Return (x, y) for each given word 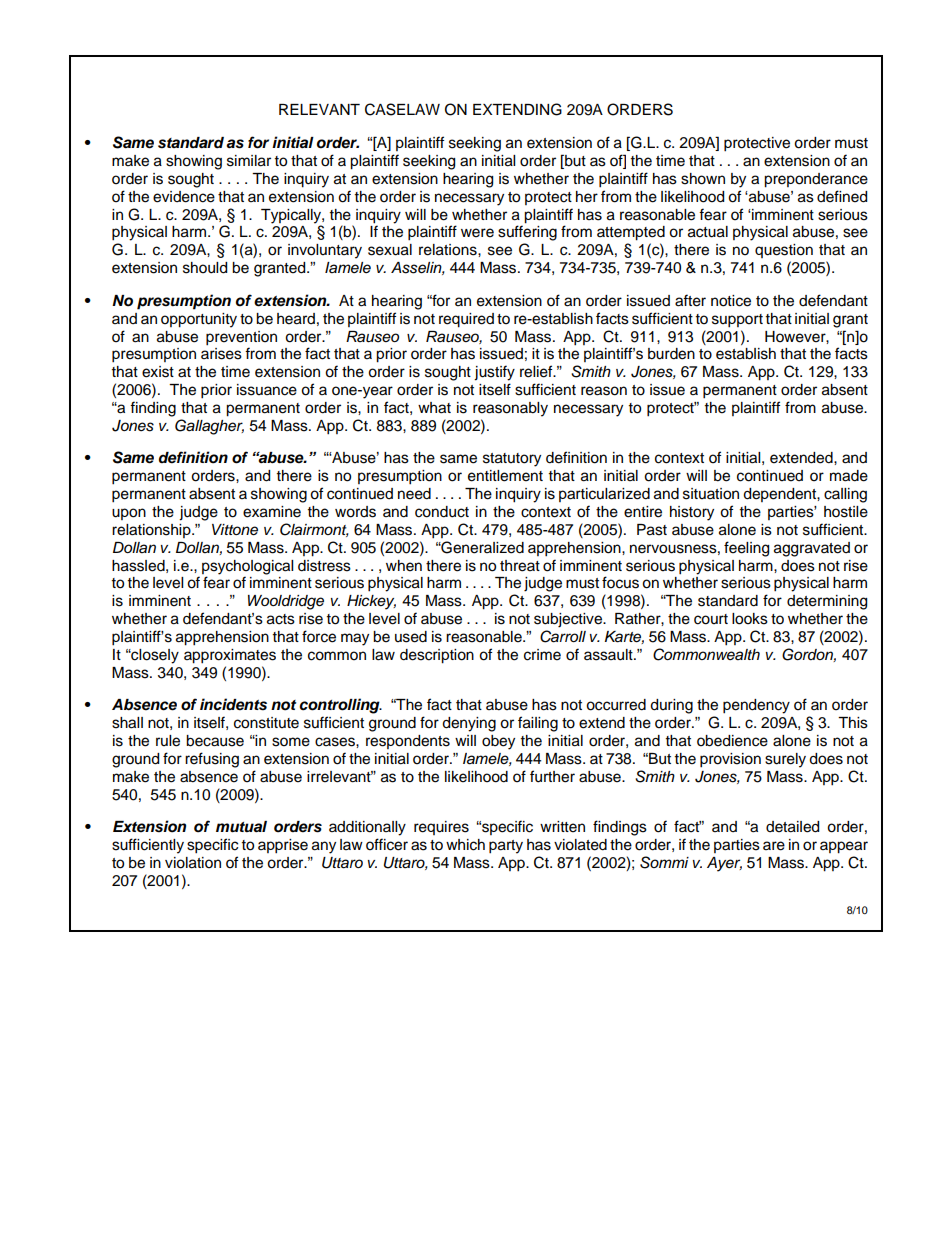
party (506, 847)
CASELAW (402, 109)
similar (249, 161)
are (774, 846)
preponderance (816, 180)
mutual (241, 827)
